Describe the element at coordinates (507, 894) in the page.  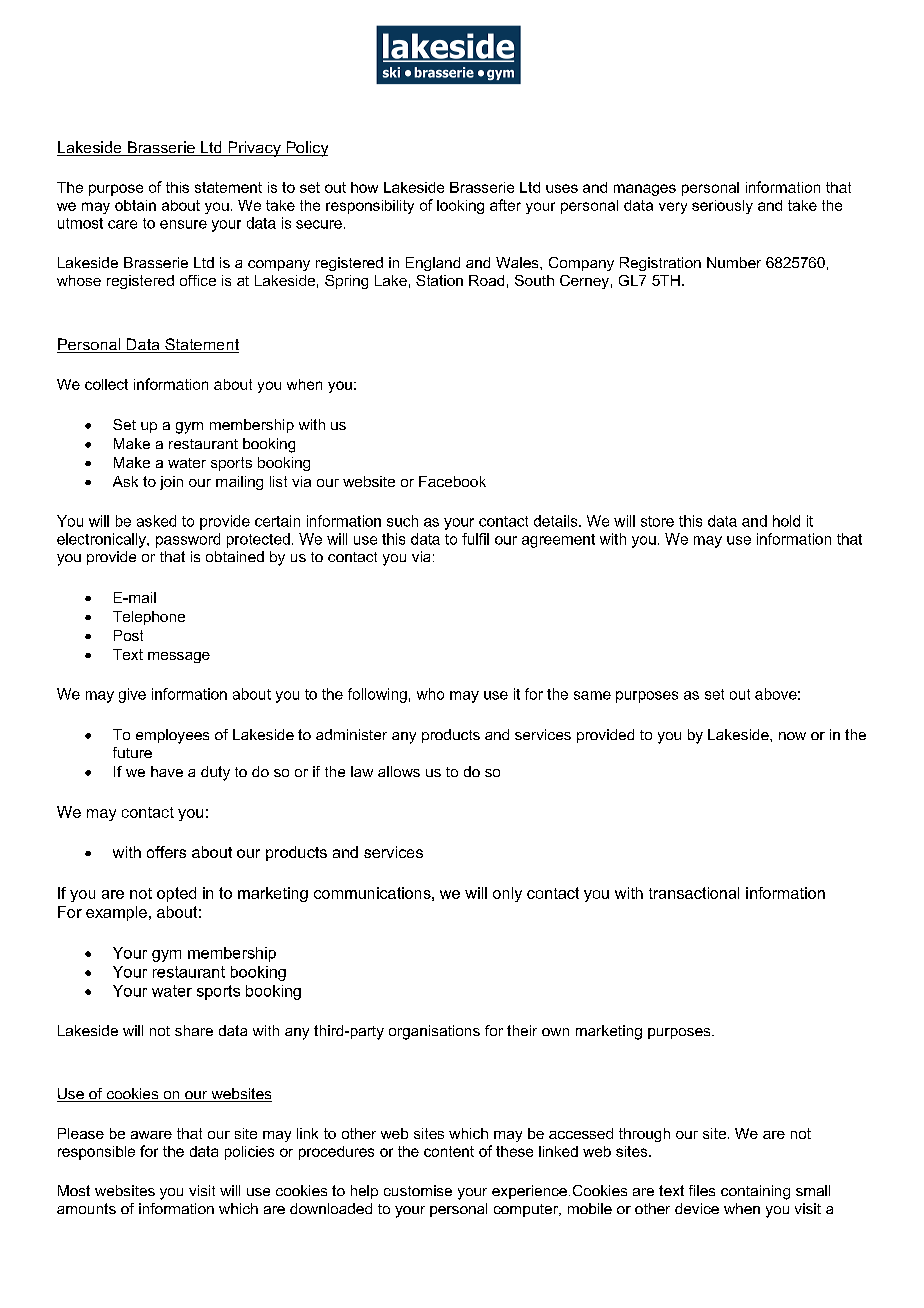
I see `only` at that location.
